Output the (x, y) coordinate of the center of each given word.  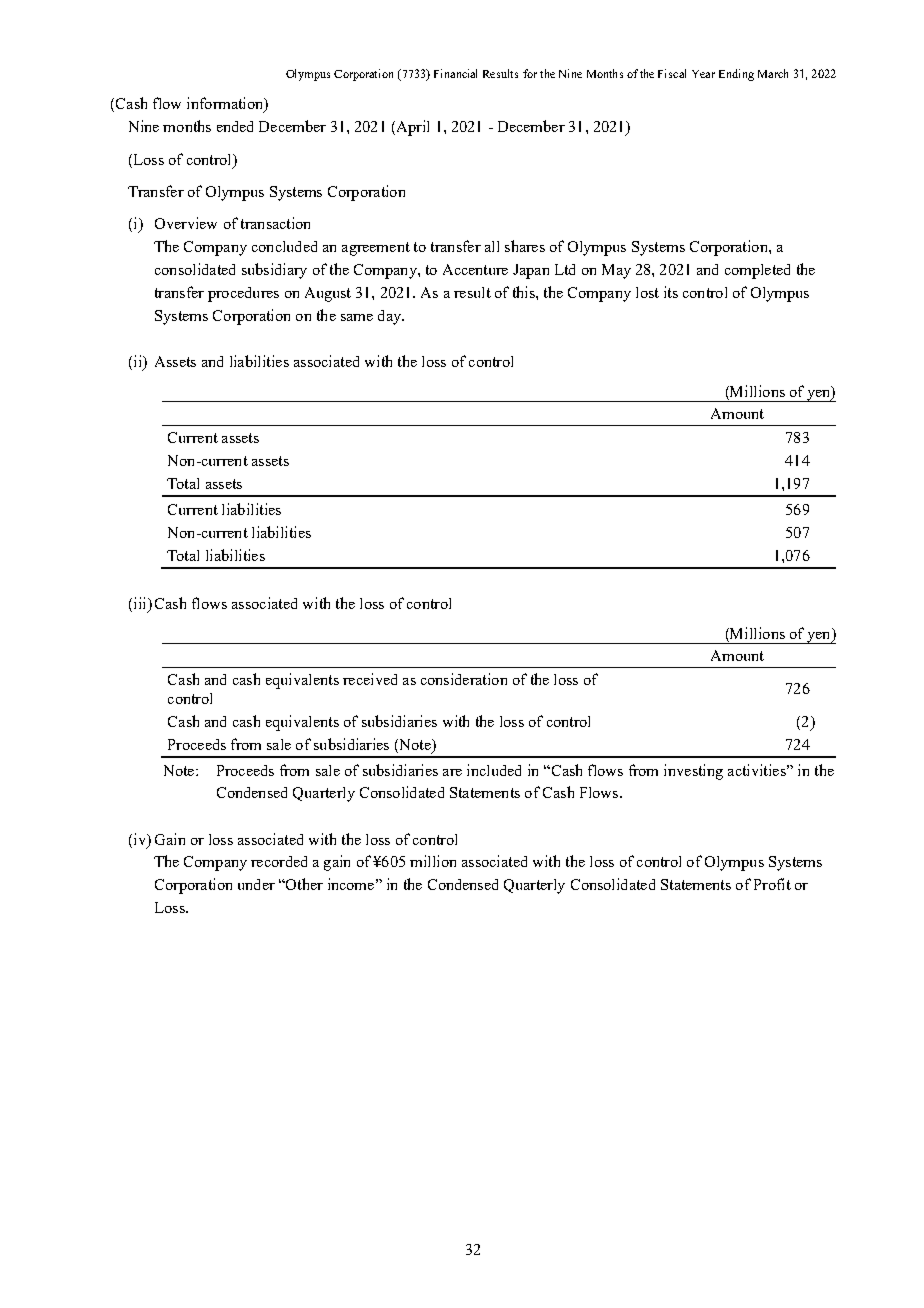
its (671, 292)
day (390, 317)
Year (703, 74)
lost (647, 292)
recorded (279, 861)
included (494, 770)
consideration (464, 679)
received (370, 679)
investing (693, 772)
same (357, 317)
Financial (455, 73)
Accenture (475, 269)
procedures (243, 294)
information (226, 104)
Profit (772, 884)
